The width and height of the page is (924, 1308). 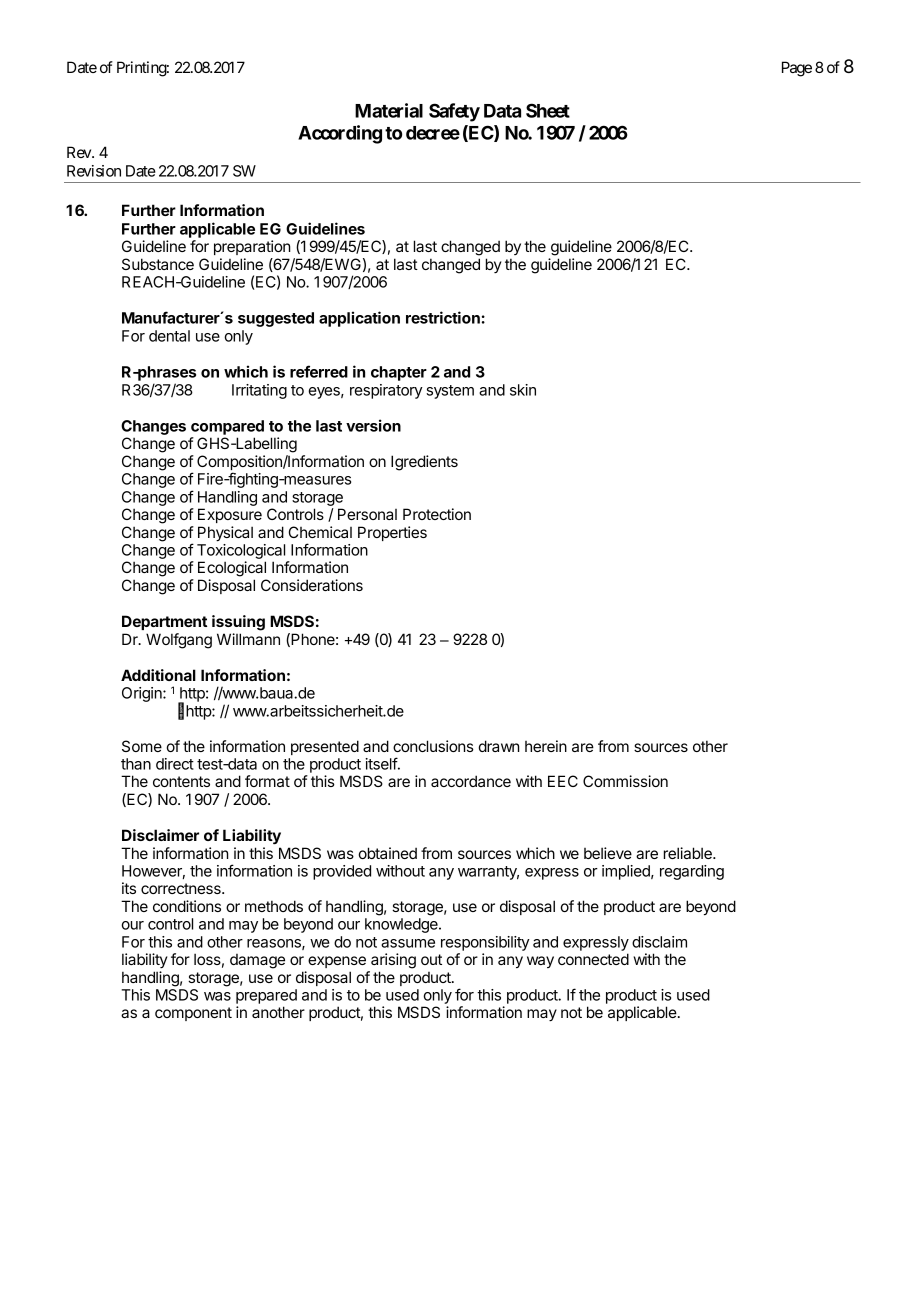 I want to click on Revision, so click(x=94, y=171).
